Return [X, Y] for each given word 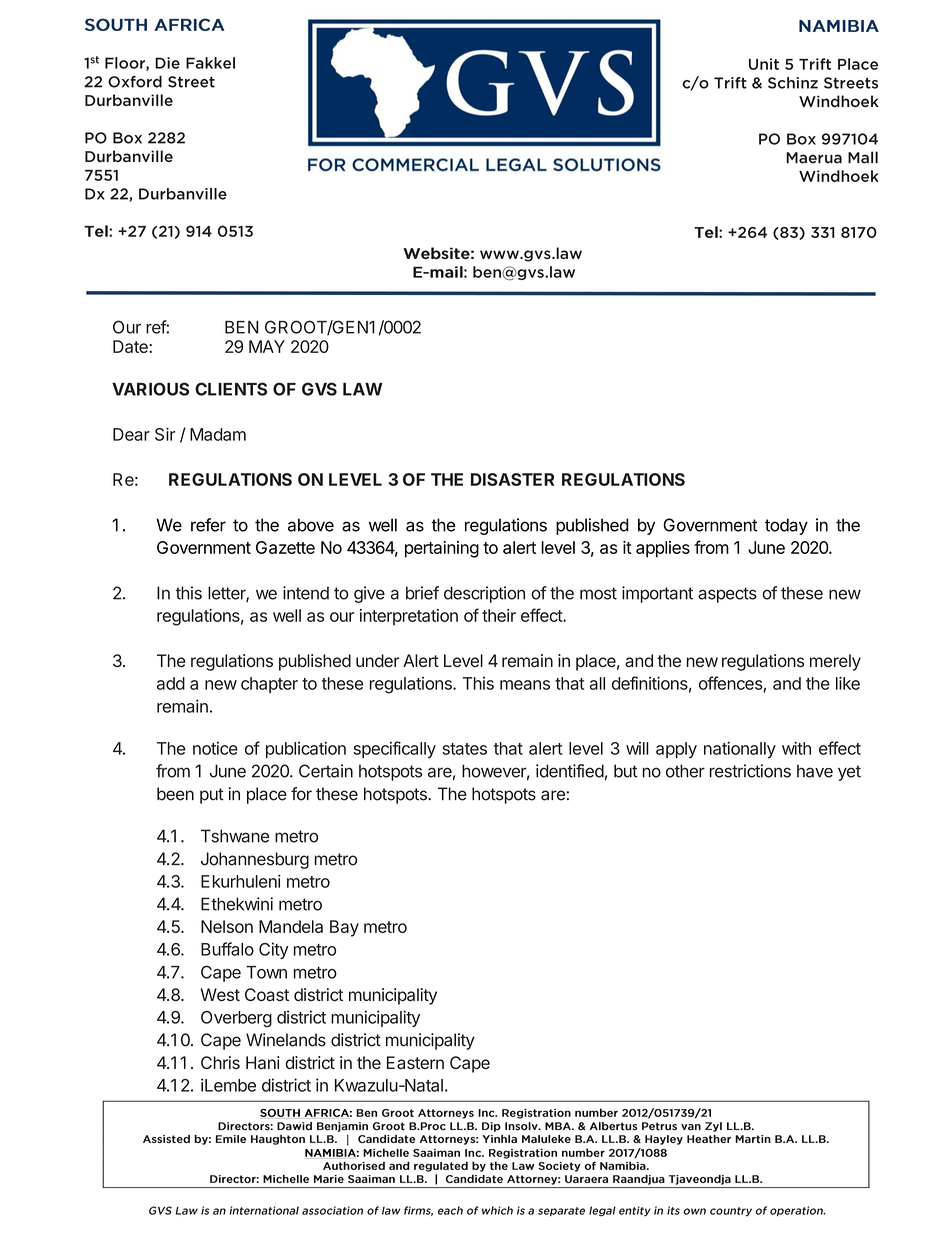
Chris [220, 1062]
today [786, 526]
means [525, 685]
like [848, 683]
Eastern [415, 1063]
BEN [242, 327]
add [171, 683]
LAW [363, 389]
